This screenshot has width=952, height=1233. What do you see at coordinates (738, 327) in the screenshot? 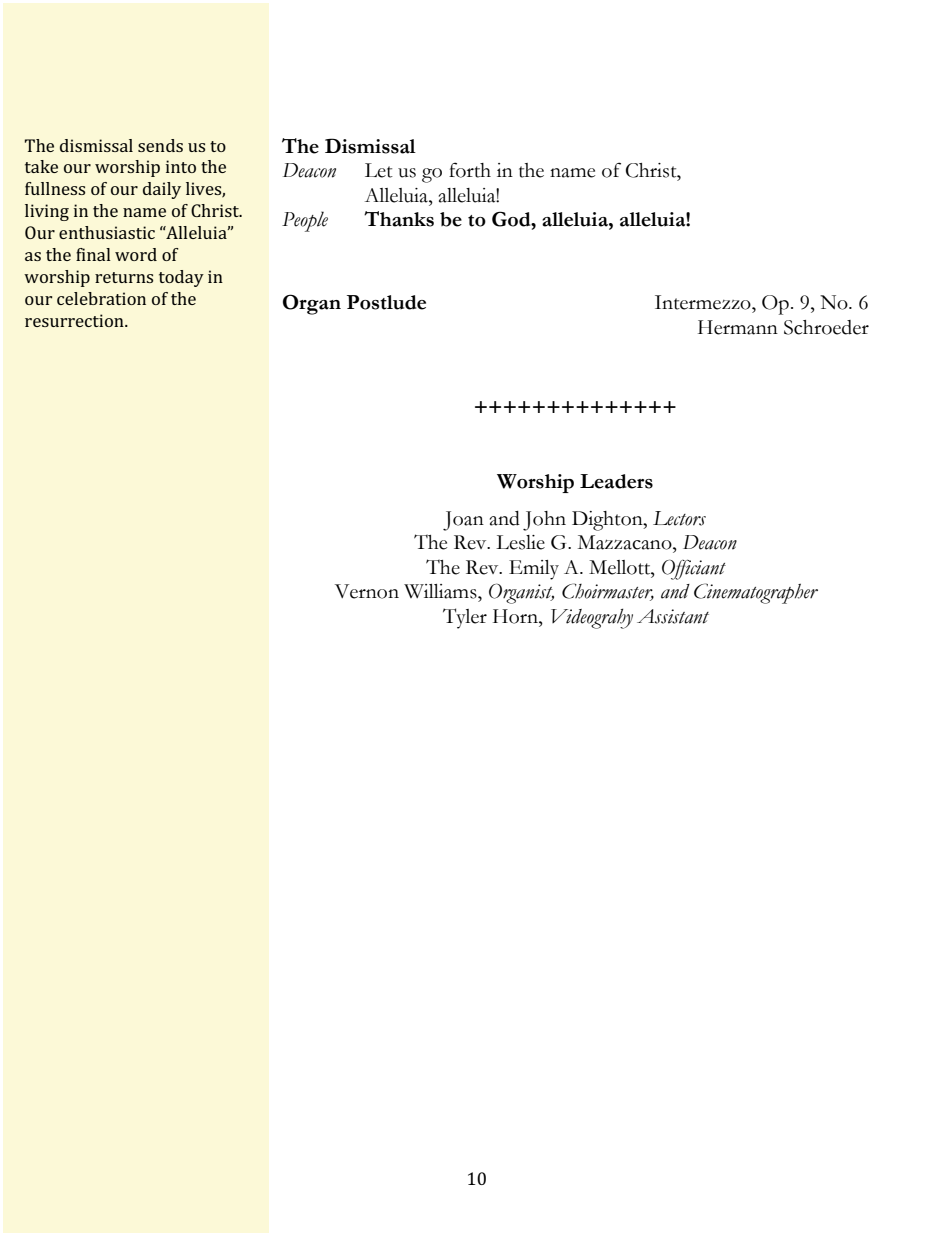
I see `Hermann` at bounding box center [738, 327].
